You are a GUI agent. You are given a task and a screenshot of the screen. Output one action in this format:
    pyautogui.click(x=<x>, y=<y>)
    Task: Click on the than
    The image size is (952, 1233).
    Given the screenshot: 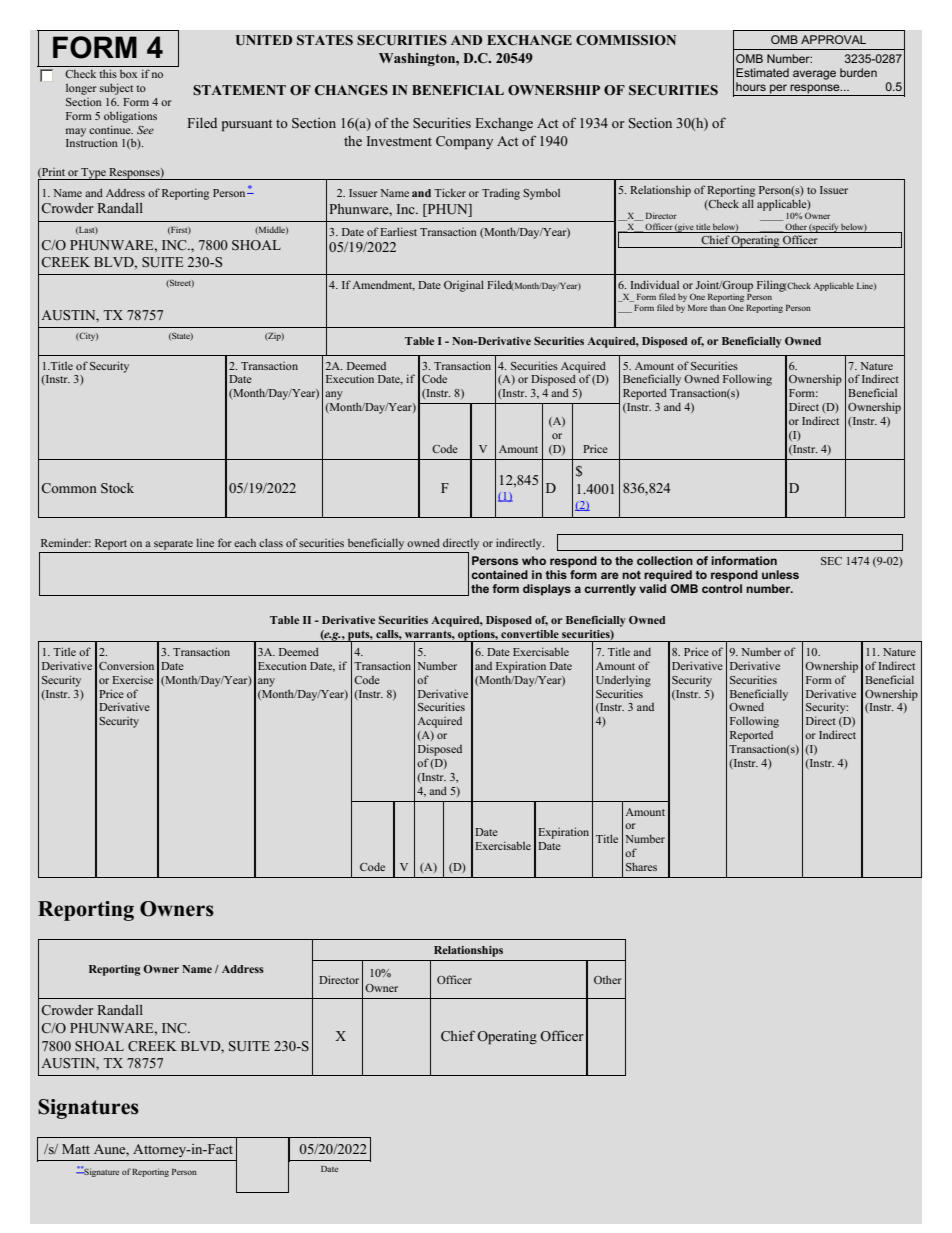 What is the action you would take?
    pyautogui.click(x=718, y=307)
